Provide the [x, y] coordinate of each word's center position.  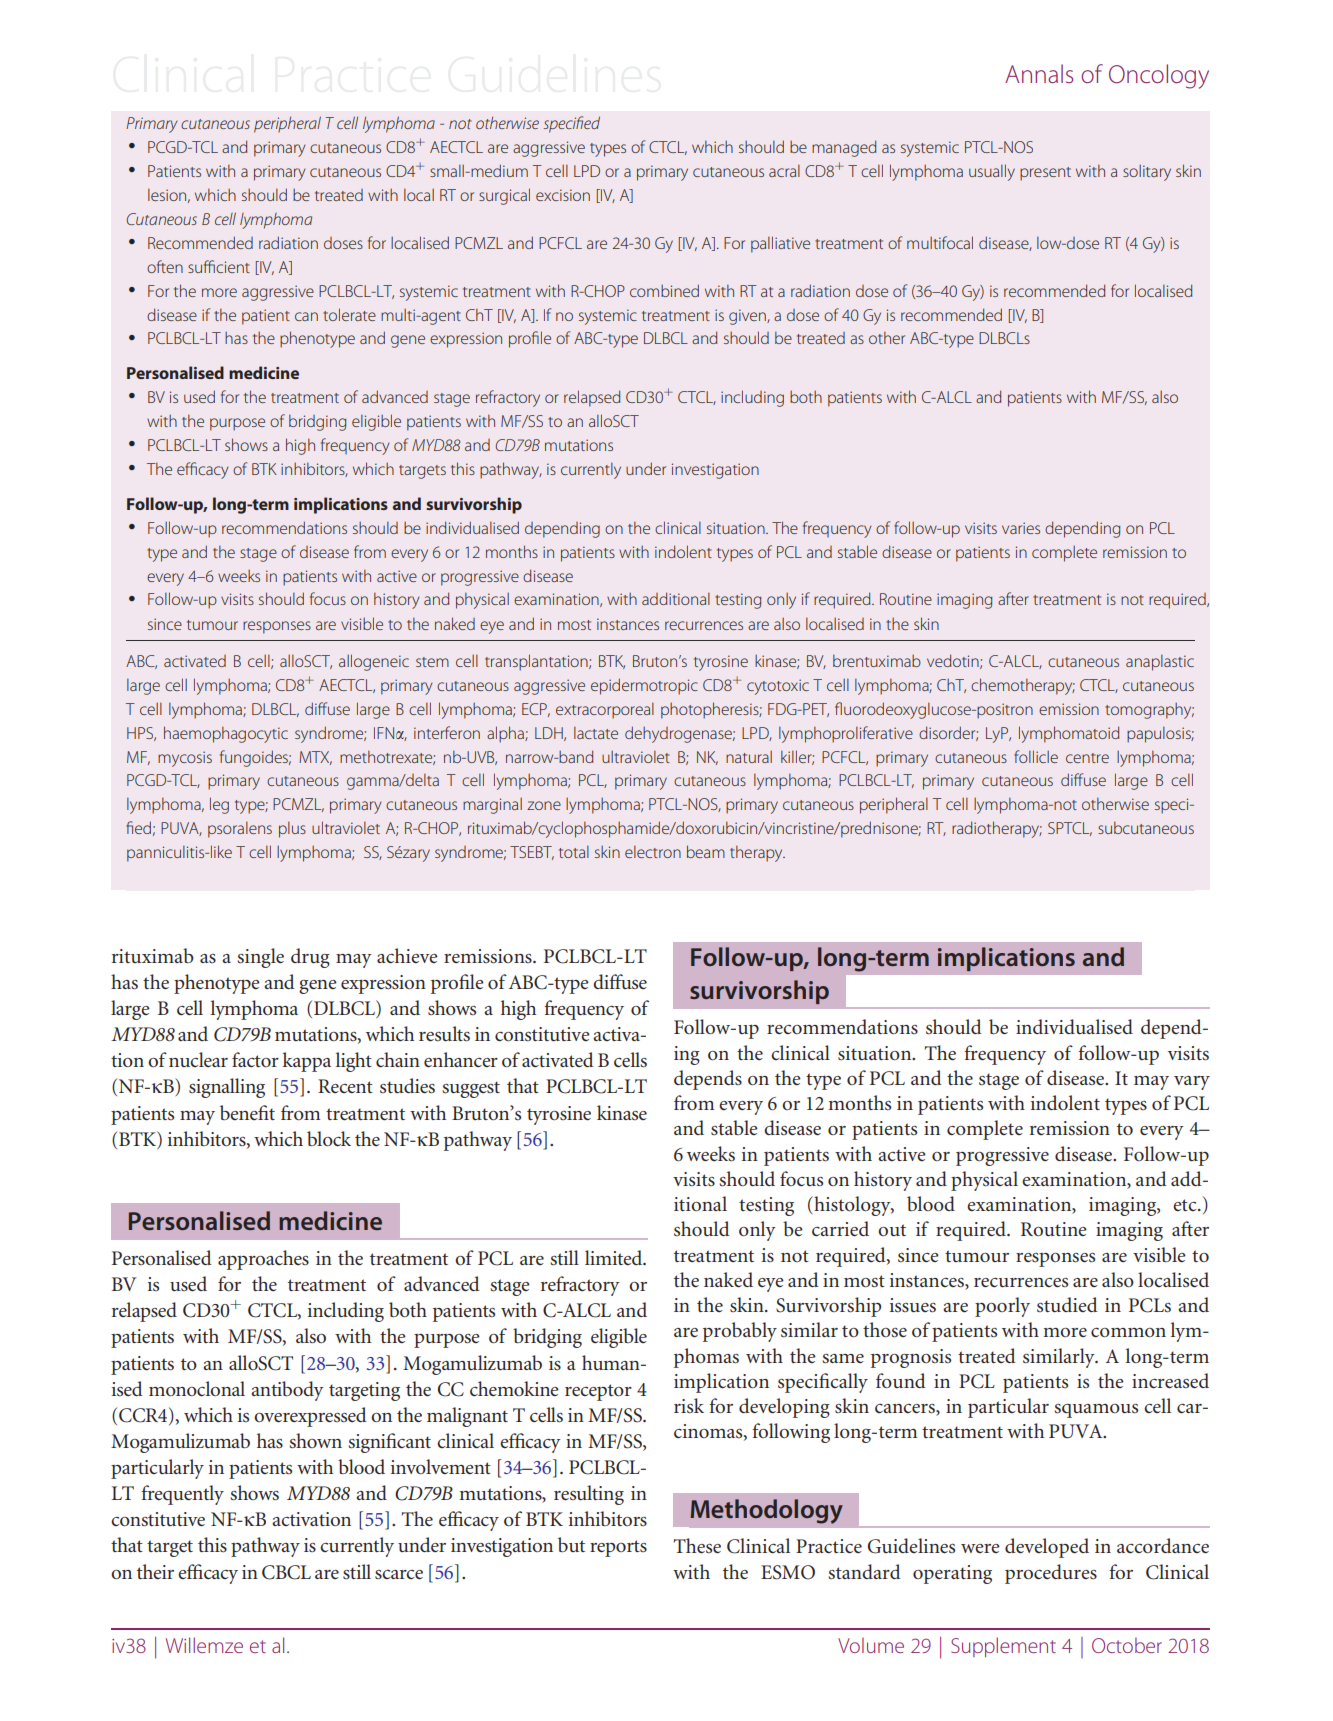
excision [563, 195]
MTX [315, 758]
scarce [399, 1575]
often [165, 266]
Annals [1039, 73]
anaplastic [1160, 663]
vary [1192, 1083]
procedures [1051, 1574]
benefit [247, 1112]
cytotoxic [778, 687]
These [697, 1546]
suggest [471, 1089]
